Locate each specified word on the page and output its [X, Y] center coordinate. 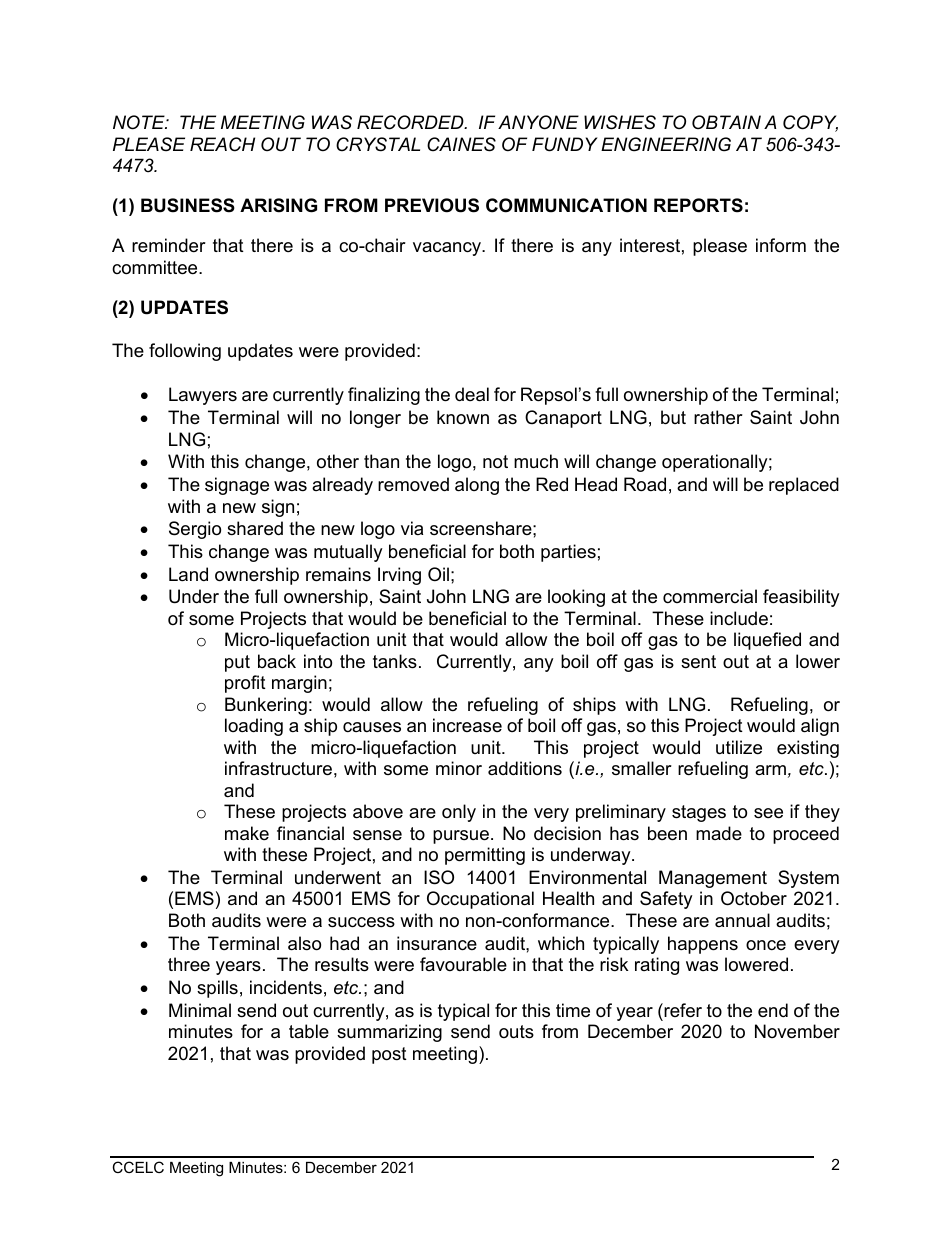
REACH [222, 144]
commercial [710, 596]
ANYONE [538, 122]
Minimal [200, 1010]
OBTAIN [726, 122]
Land [188, 574]
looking [576, 598]
